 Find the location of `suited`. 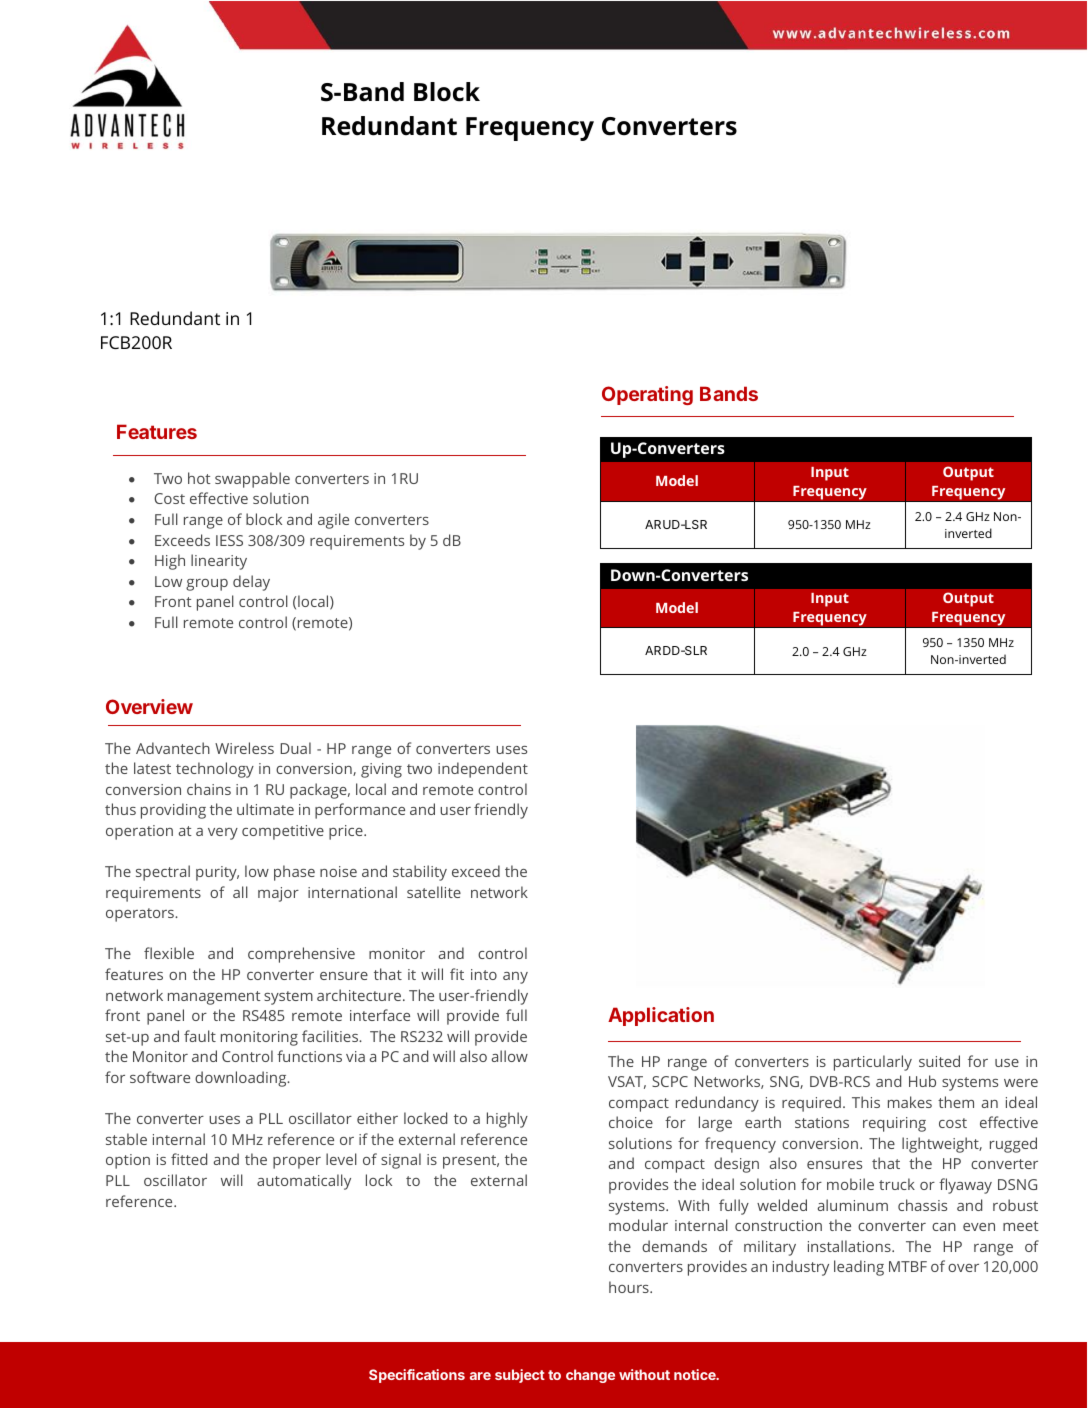

suited is located at coordinates (939, 1061).
